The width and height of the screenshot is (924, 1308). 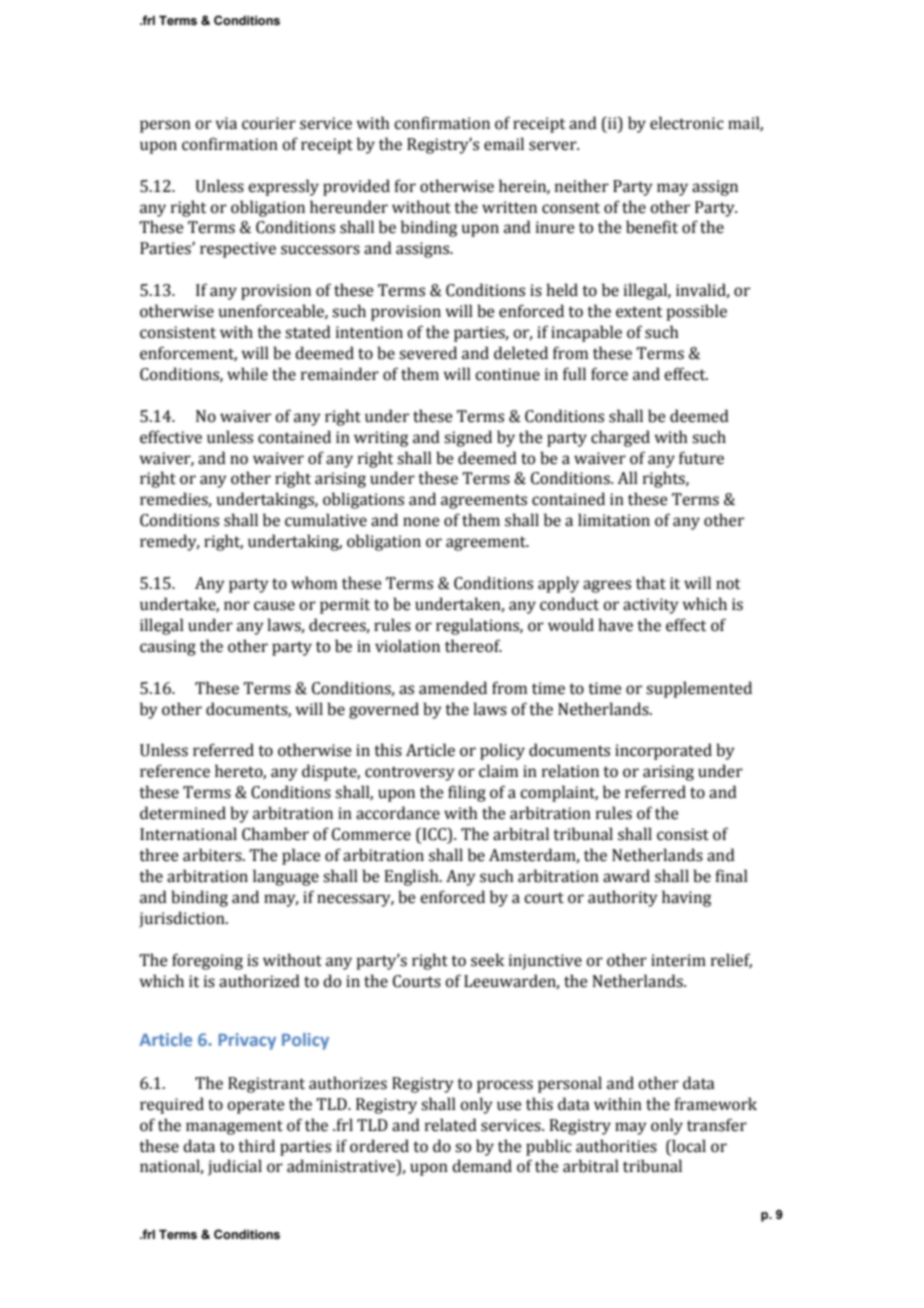 I want to click on arbiters, so click(x=213, y=855).
